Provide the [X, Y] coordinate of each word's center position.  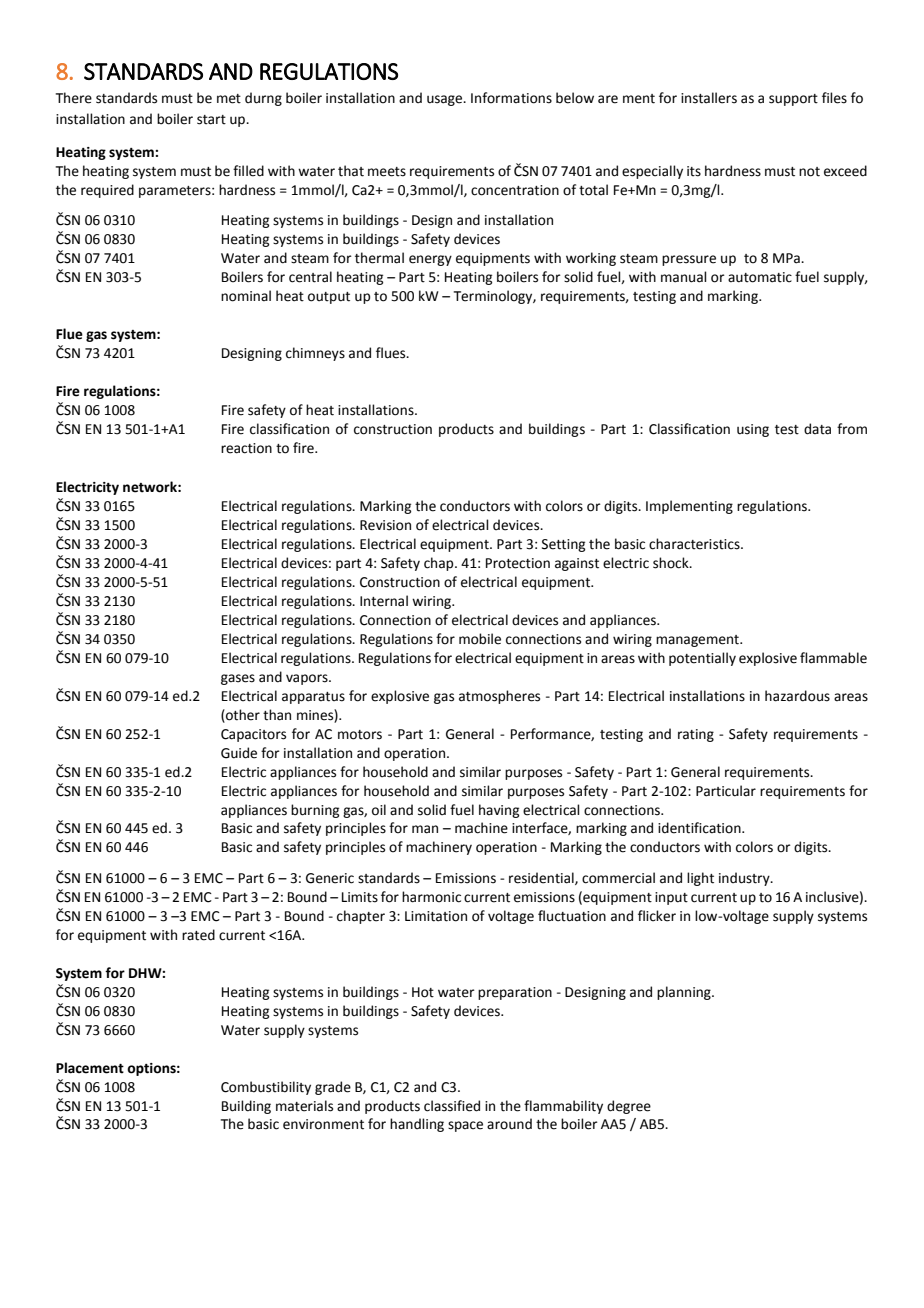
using [753, 430]
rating [696, 735]
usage [446, 100]
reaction [246, 448]
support [793, 100]
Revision [385, 525]
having [499, 811]
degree [629, 1107]
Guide [239, 753]
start [211, 120]
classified [452, 1106]
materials [304, 1106]
